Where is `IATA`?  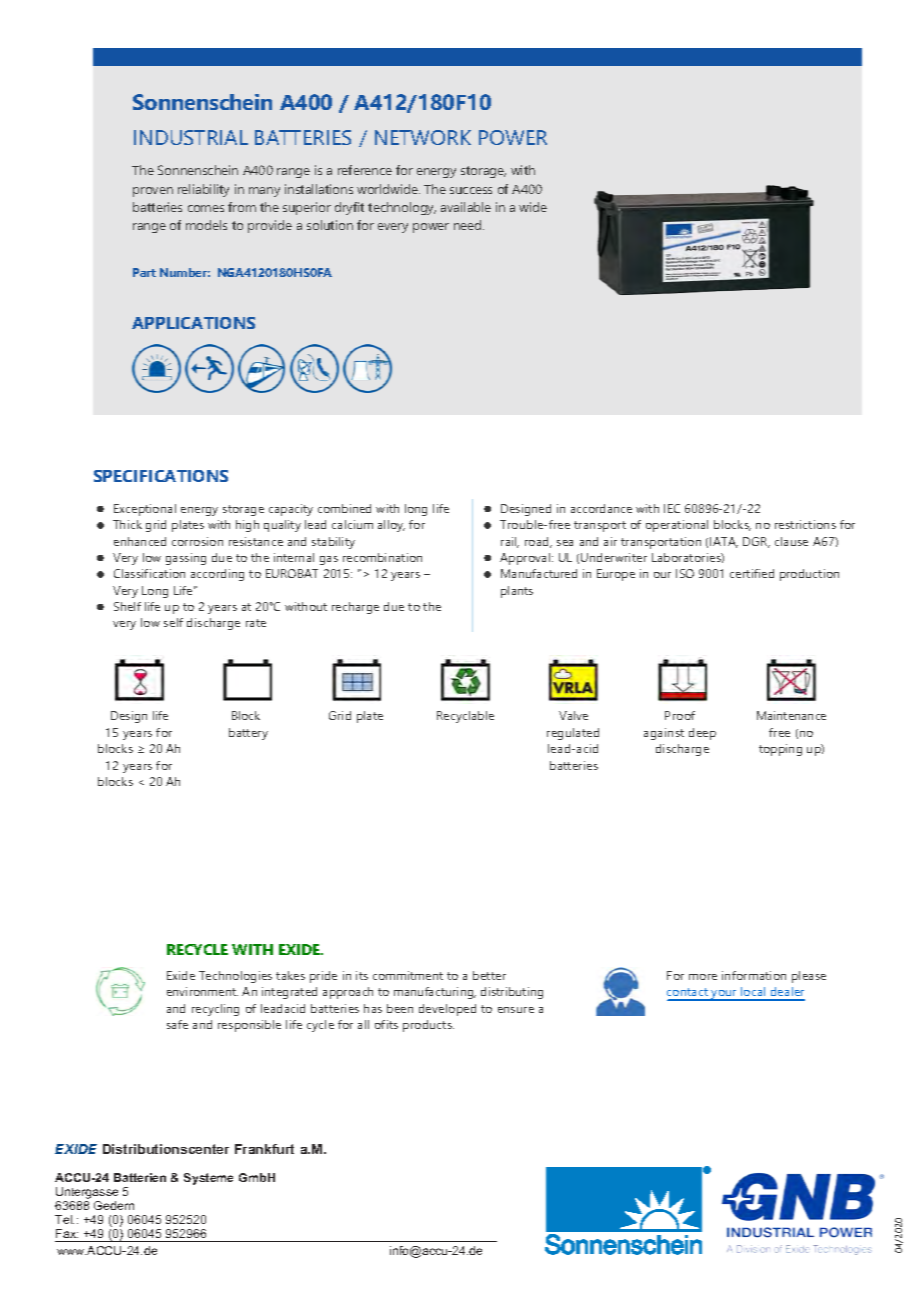
IATA is located at coordinates (724, 542).
